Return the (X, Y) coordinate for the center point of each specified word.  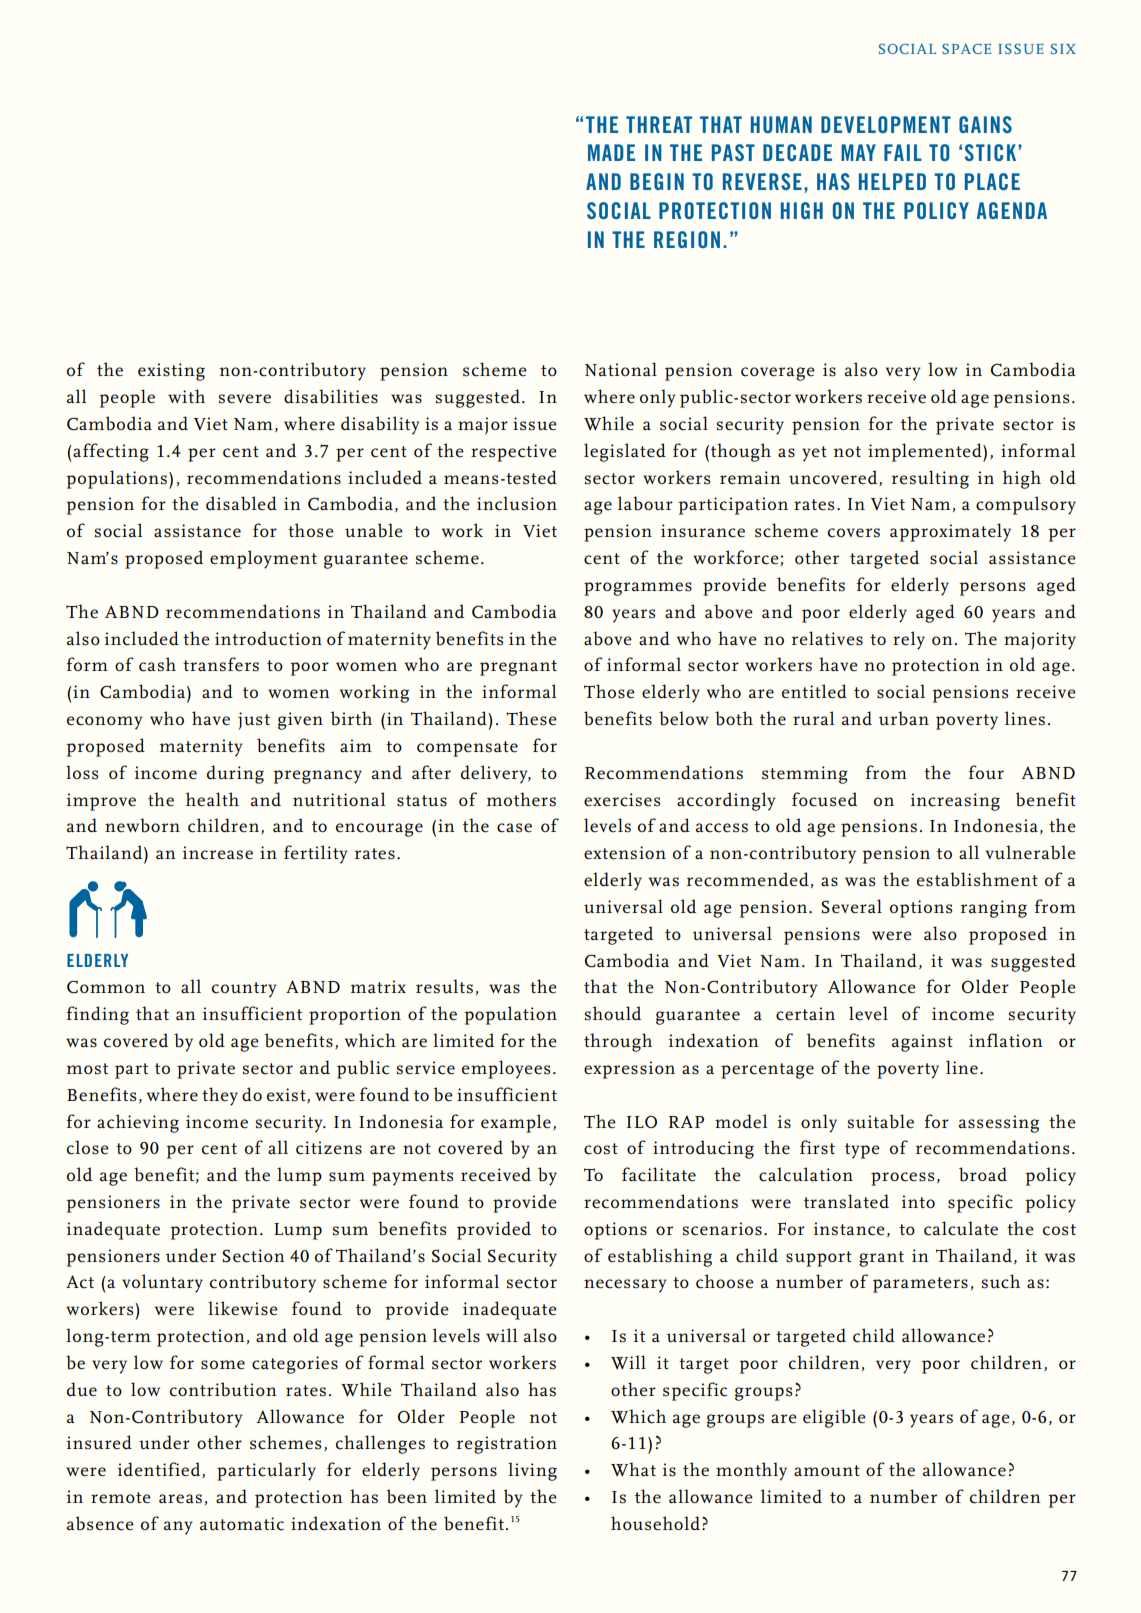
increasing (955, 802)
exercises (622, 800)
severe (245, 399)
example (516, 1123)
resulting (930, 479)
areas (180, 1499)
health (212, 799)
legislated (625, 452)
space (966, 48)
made (611, 152)
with (186, 396)
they (220, 1096)
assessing (999, 1124)
